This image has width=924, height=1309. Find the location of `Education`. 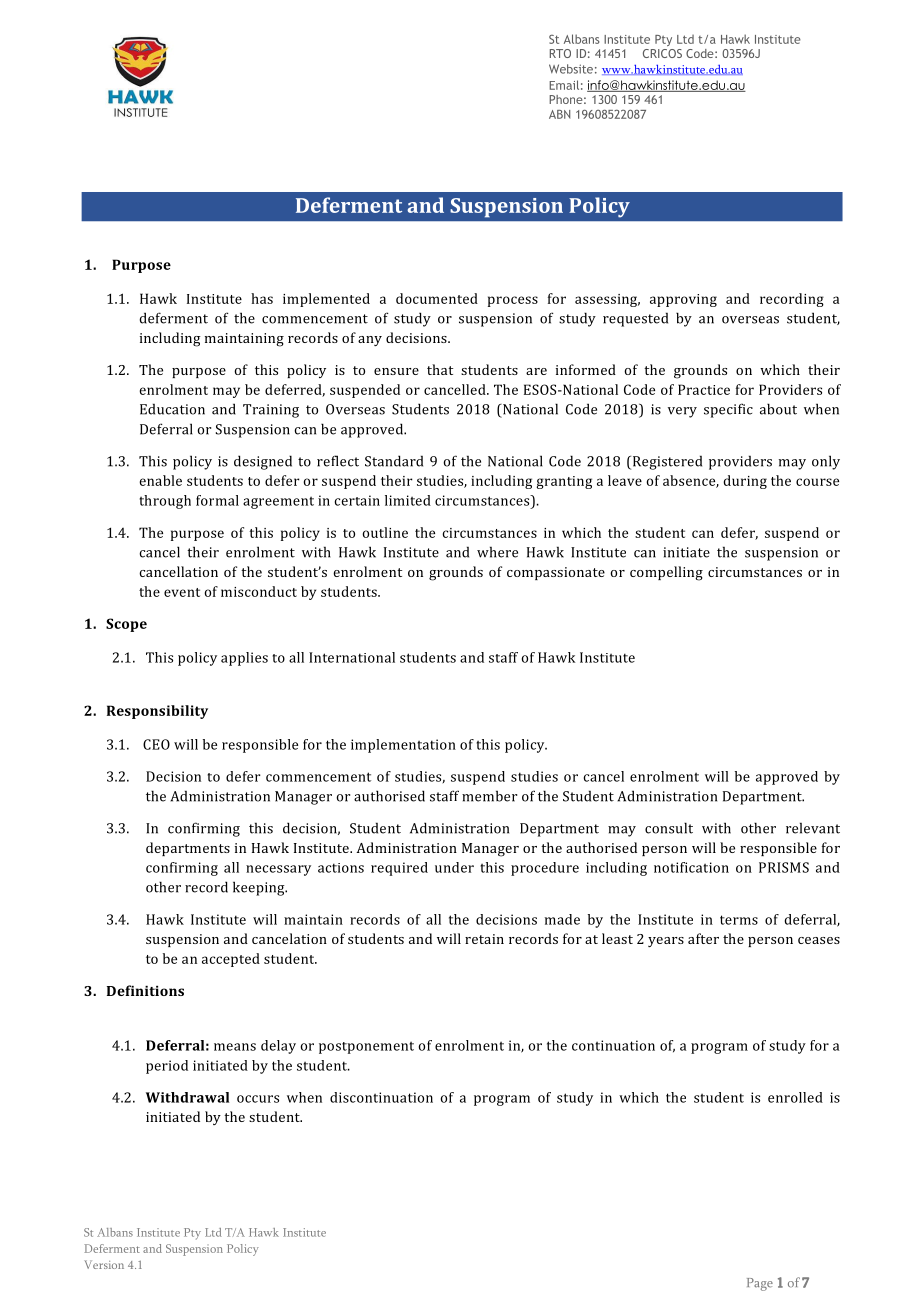

Education is located at coordinates (172, 409).
